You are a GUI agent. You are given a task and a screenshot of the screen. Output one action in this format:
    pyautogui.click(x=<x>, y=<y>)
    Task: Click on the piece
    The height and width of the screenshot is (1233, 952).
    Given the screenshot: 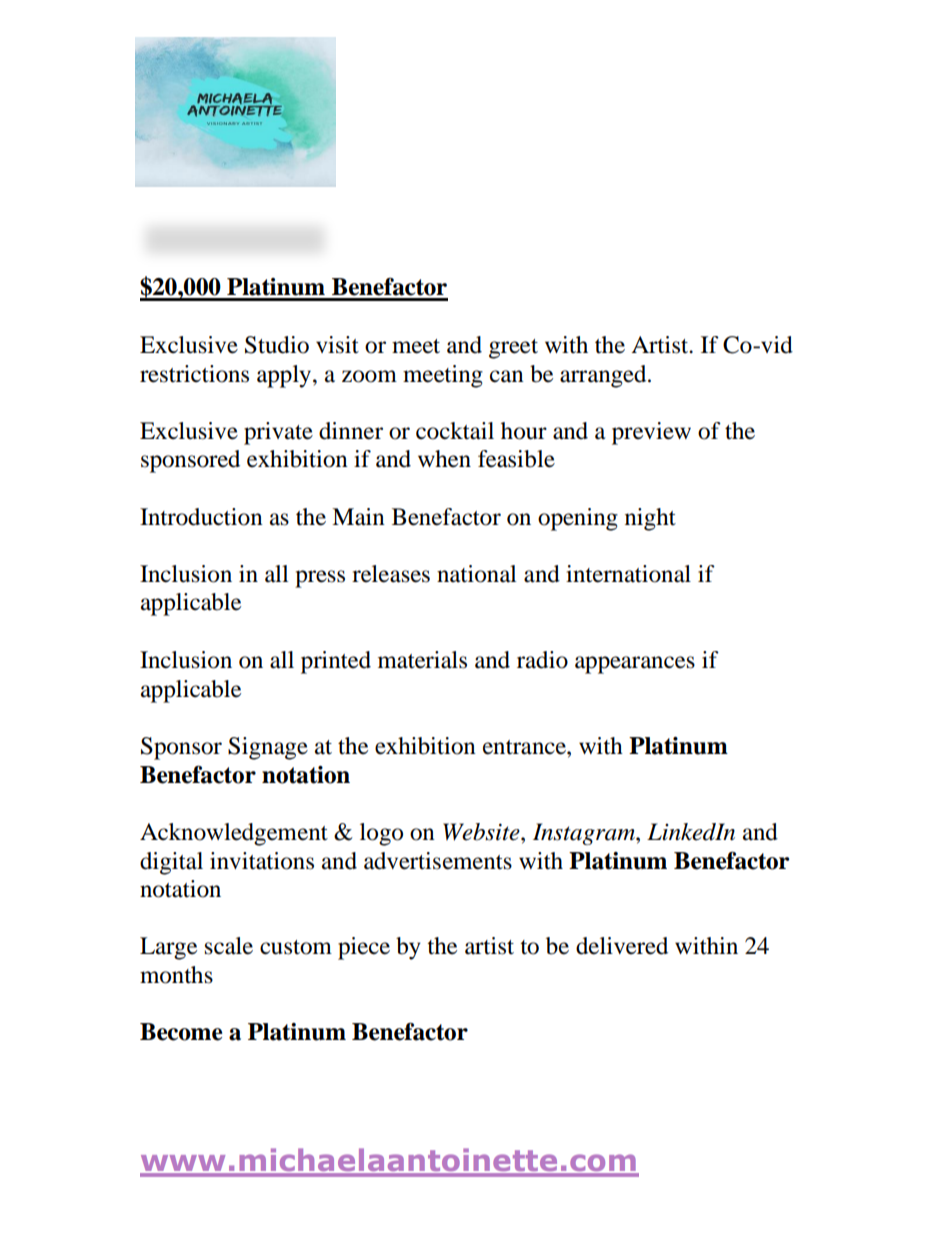 What is the action you would take?
    pyautogui.click(x=364, y=948)
